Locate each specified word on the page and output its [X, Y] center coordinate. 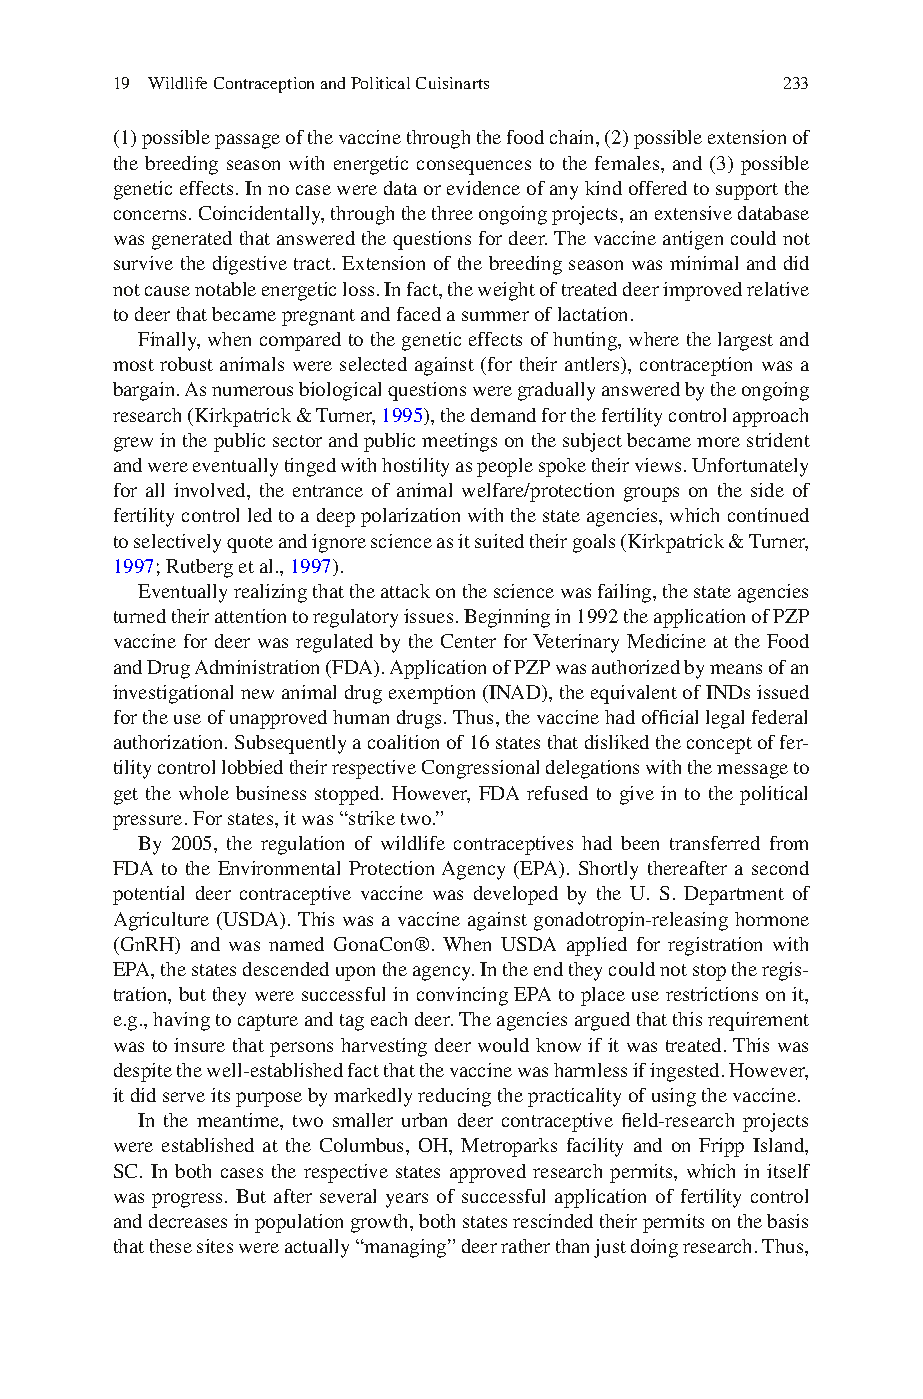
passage [247, 141]
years [407, 1200]
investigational [173, 694]
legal [725, 719]
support [747, 191]
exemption [432, 694]
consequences [474, 167]
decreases [188, 1221]
